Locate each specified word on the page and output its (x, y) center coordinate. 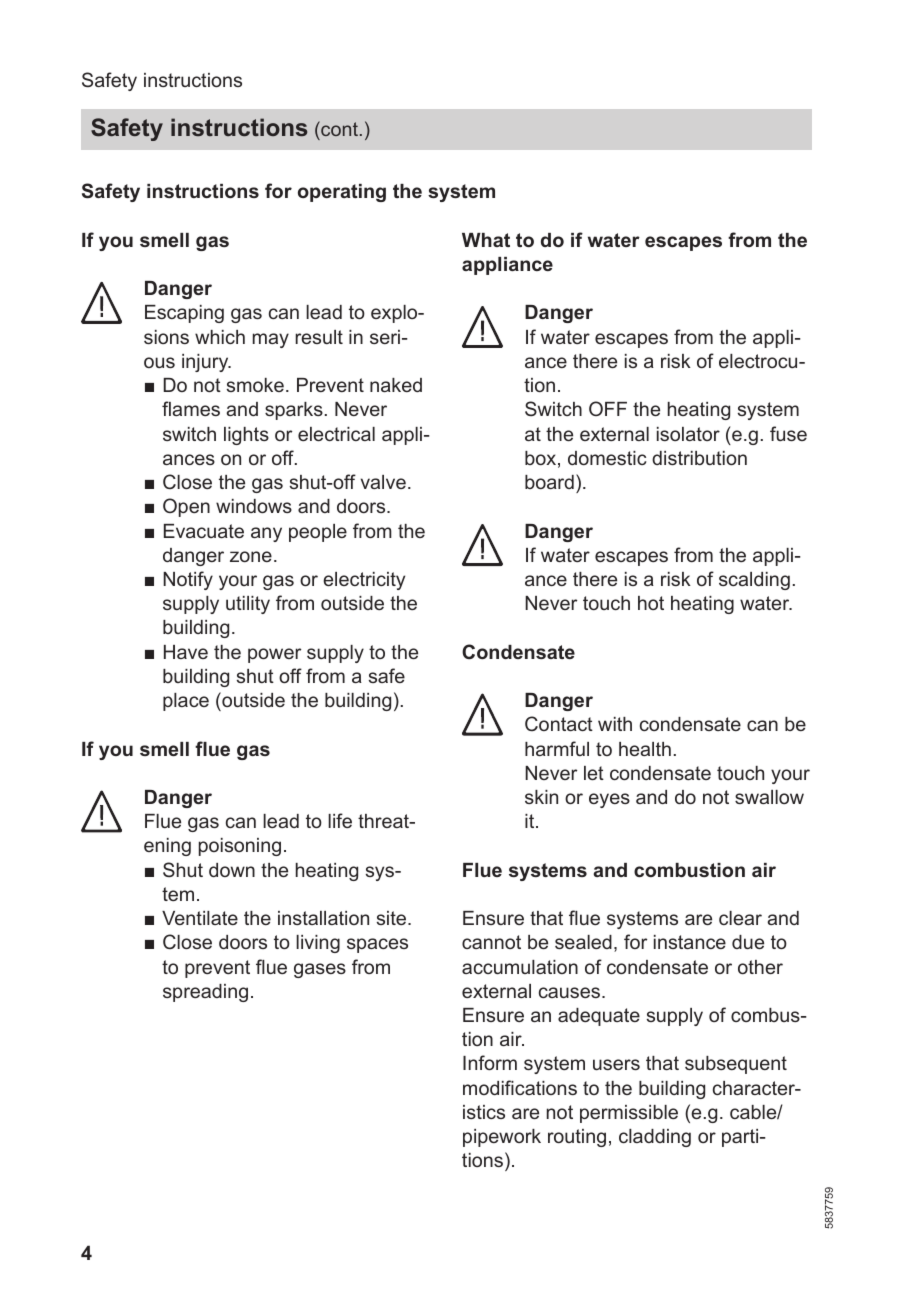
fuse (788, 433)
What (486, 240)
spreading (205, 993)
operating (342, 193)
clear (740, 918)
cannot (491, 942)
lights (246, 436)
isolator (688, 434)
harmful (557, 748)
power (274, 655)
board (549, 482)
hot (651, 603)
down (232, 870)
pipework (502, 1138)
